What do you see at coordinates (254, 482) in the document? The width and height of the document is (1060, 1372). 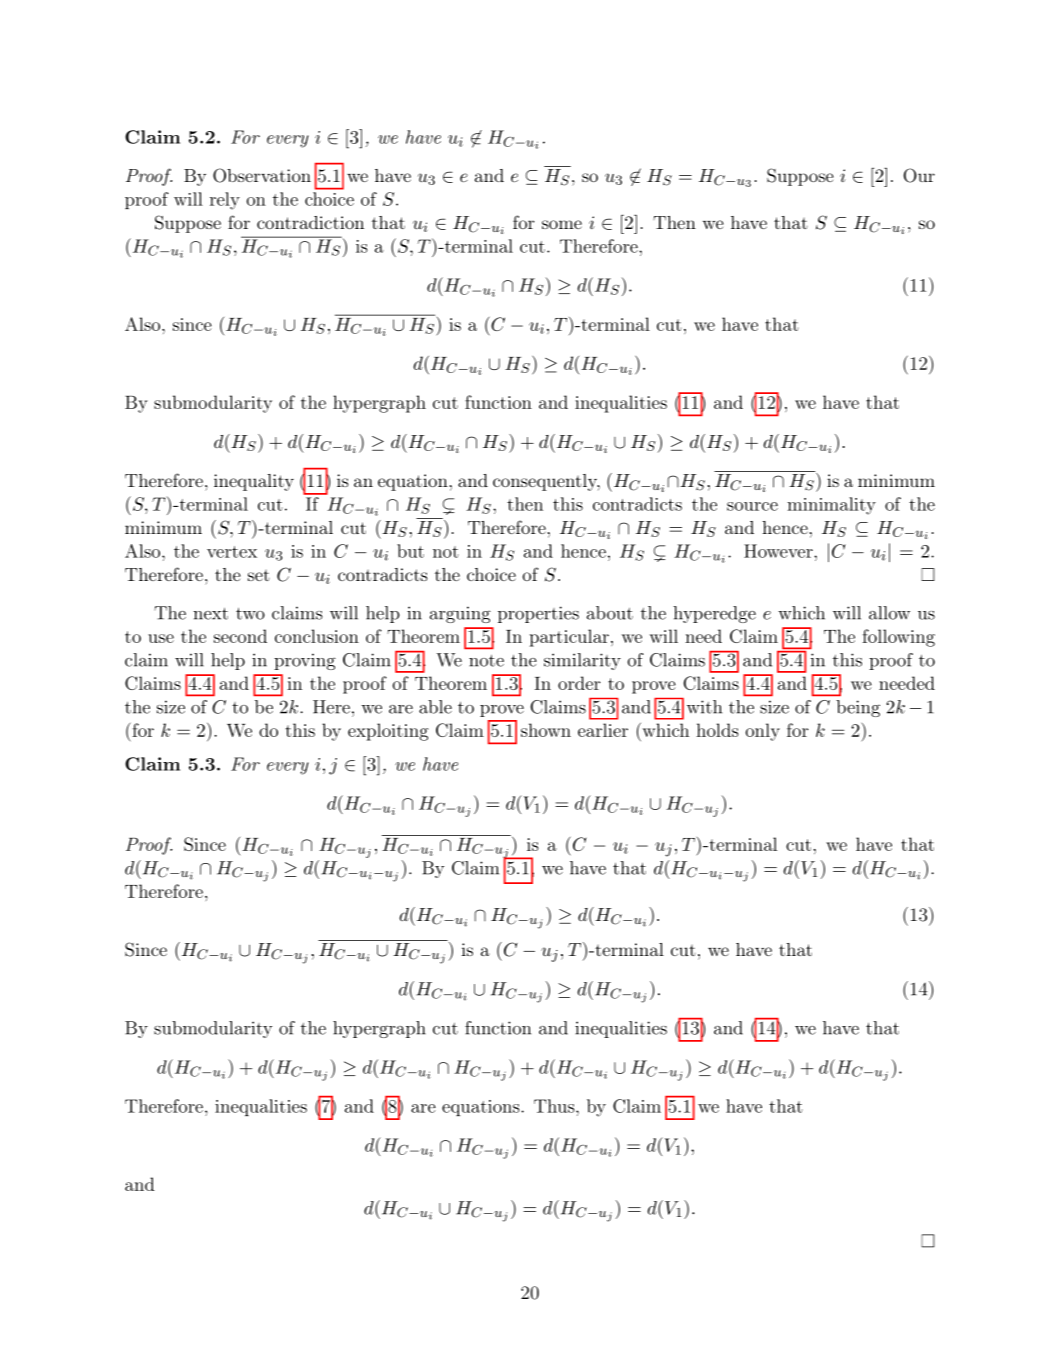 I see `inequality` at bounding box center [254, 482].
